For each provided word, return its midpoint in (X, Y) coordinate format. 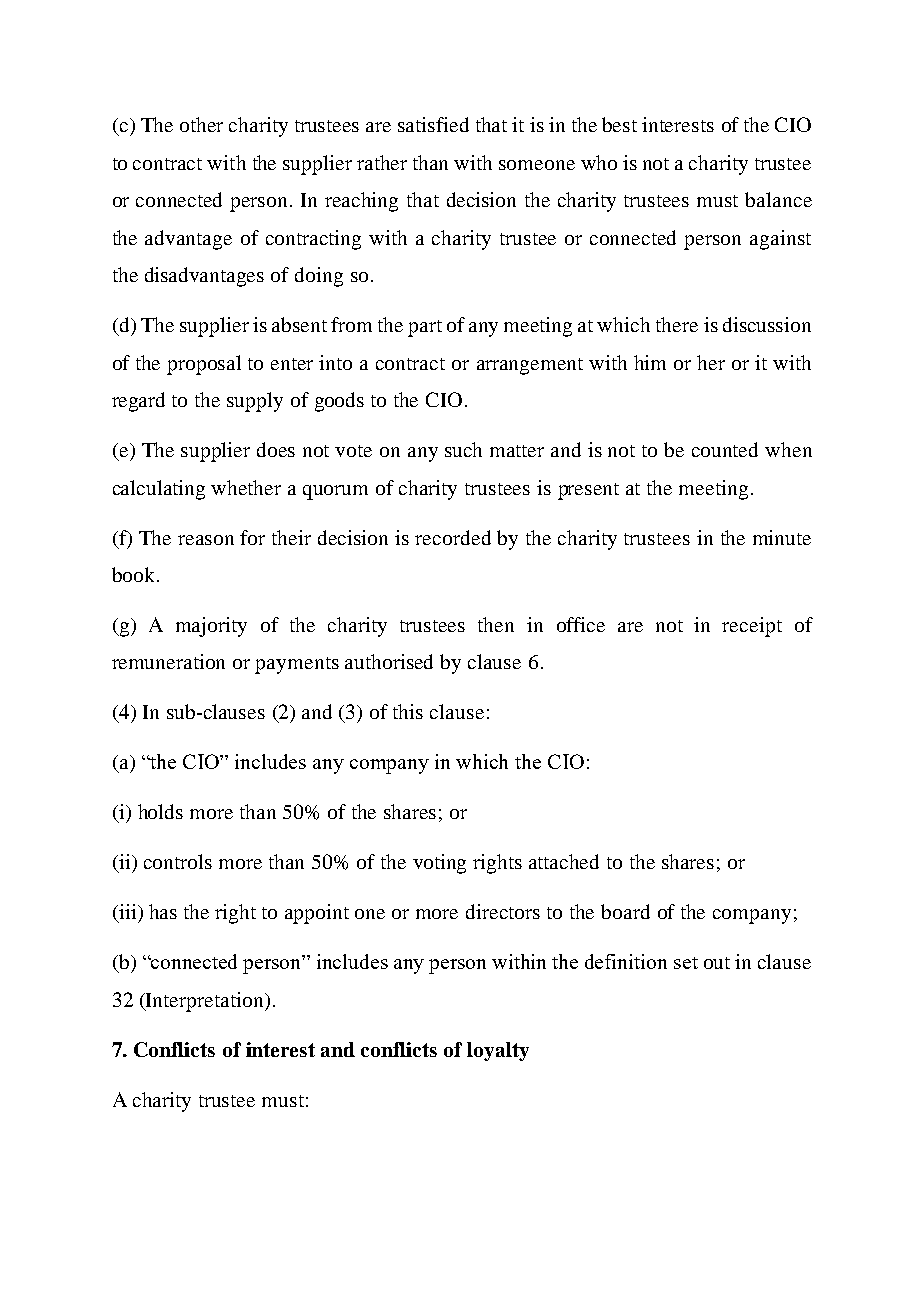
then (496, 624)
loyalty (498, 1051)
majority (211, 627)
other (201, 124)
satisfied (433, 124)
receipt (752, 627)
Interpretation (205, 1002)
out (717, 963)
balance (778, 199)
